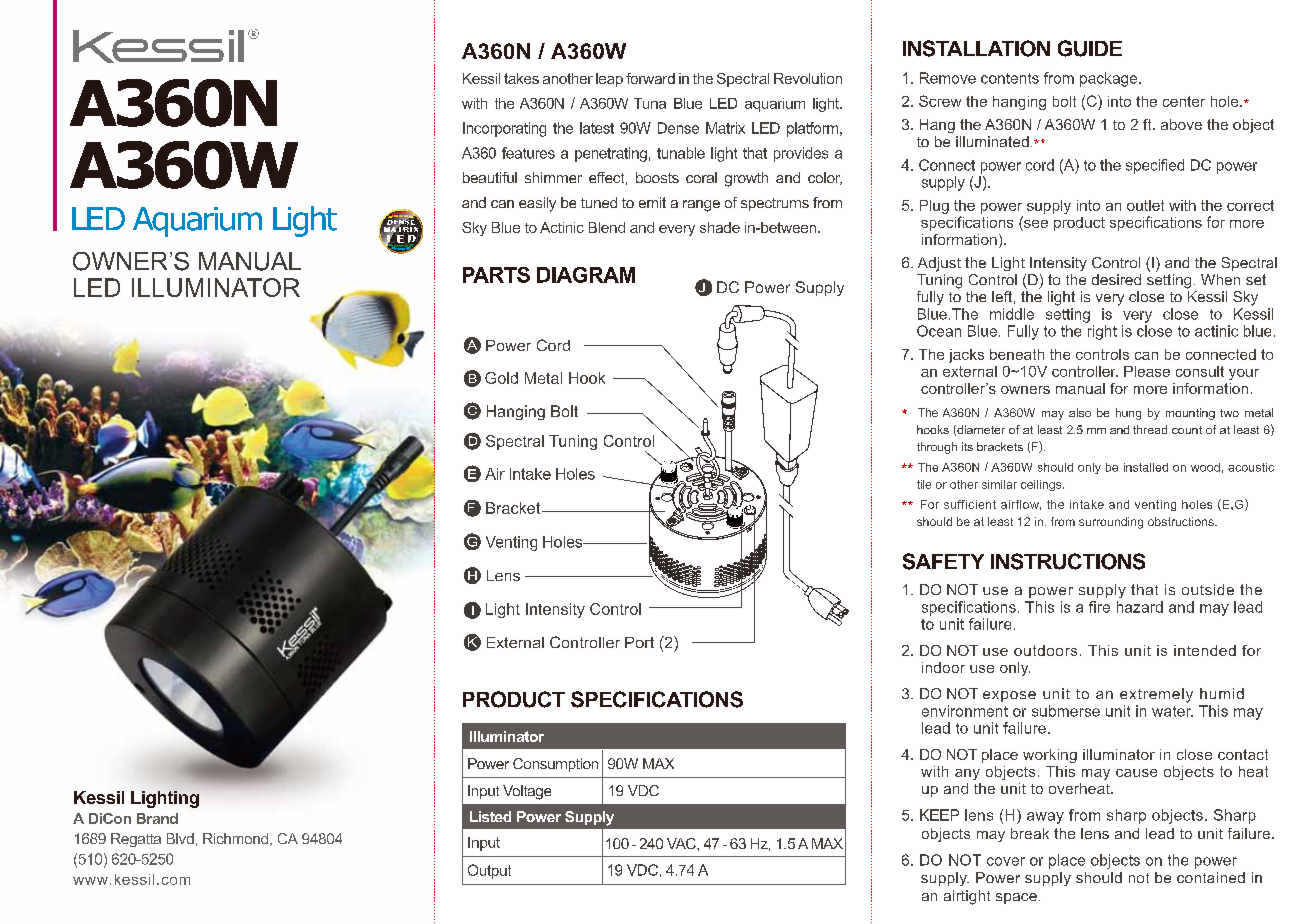 Image resolution: width=1308 pixels, height=924 pixels. What do you see at coordinates (501, 378) in the document?
I see `Gold` at bounding box center [501, 378].
